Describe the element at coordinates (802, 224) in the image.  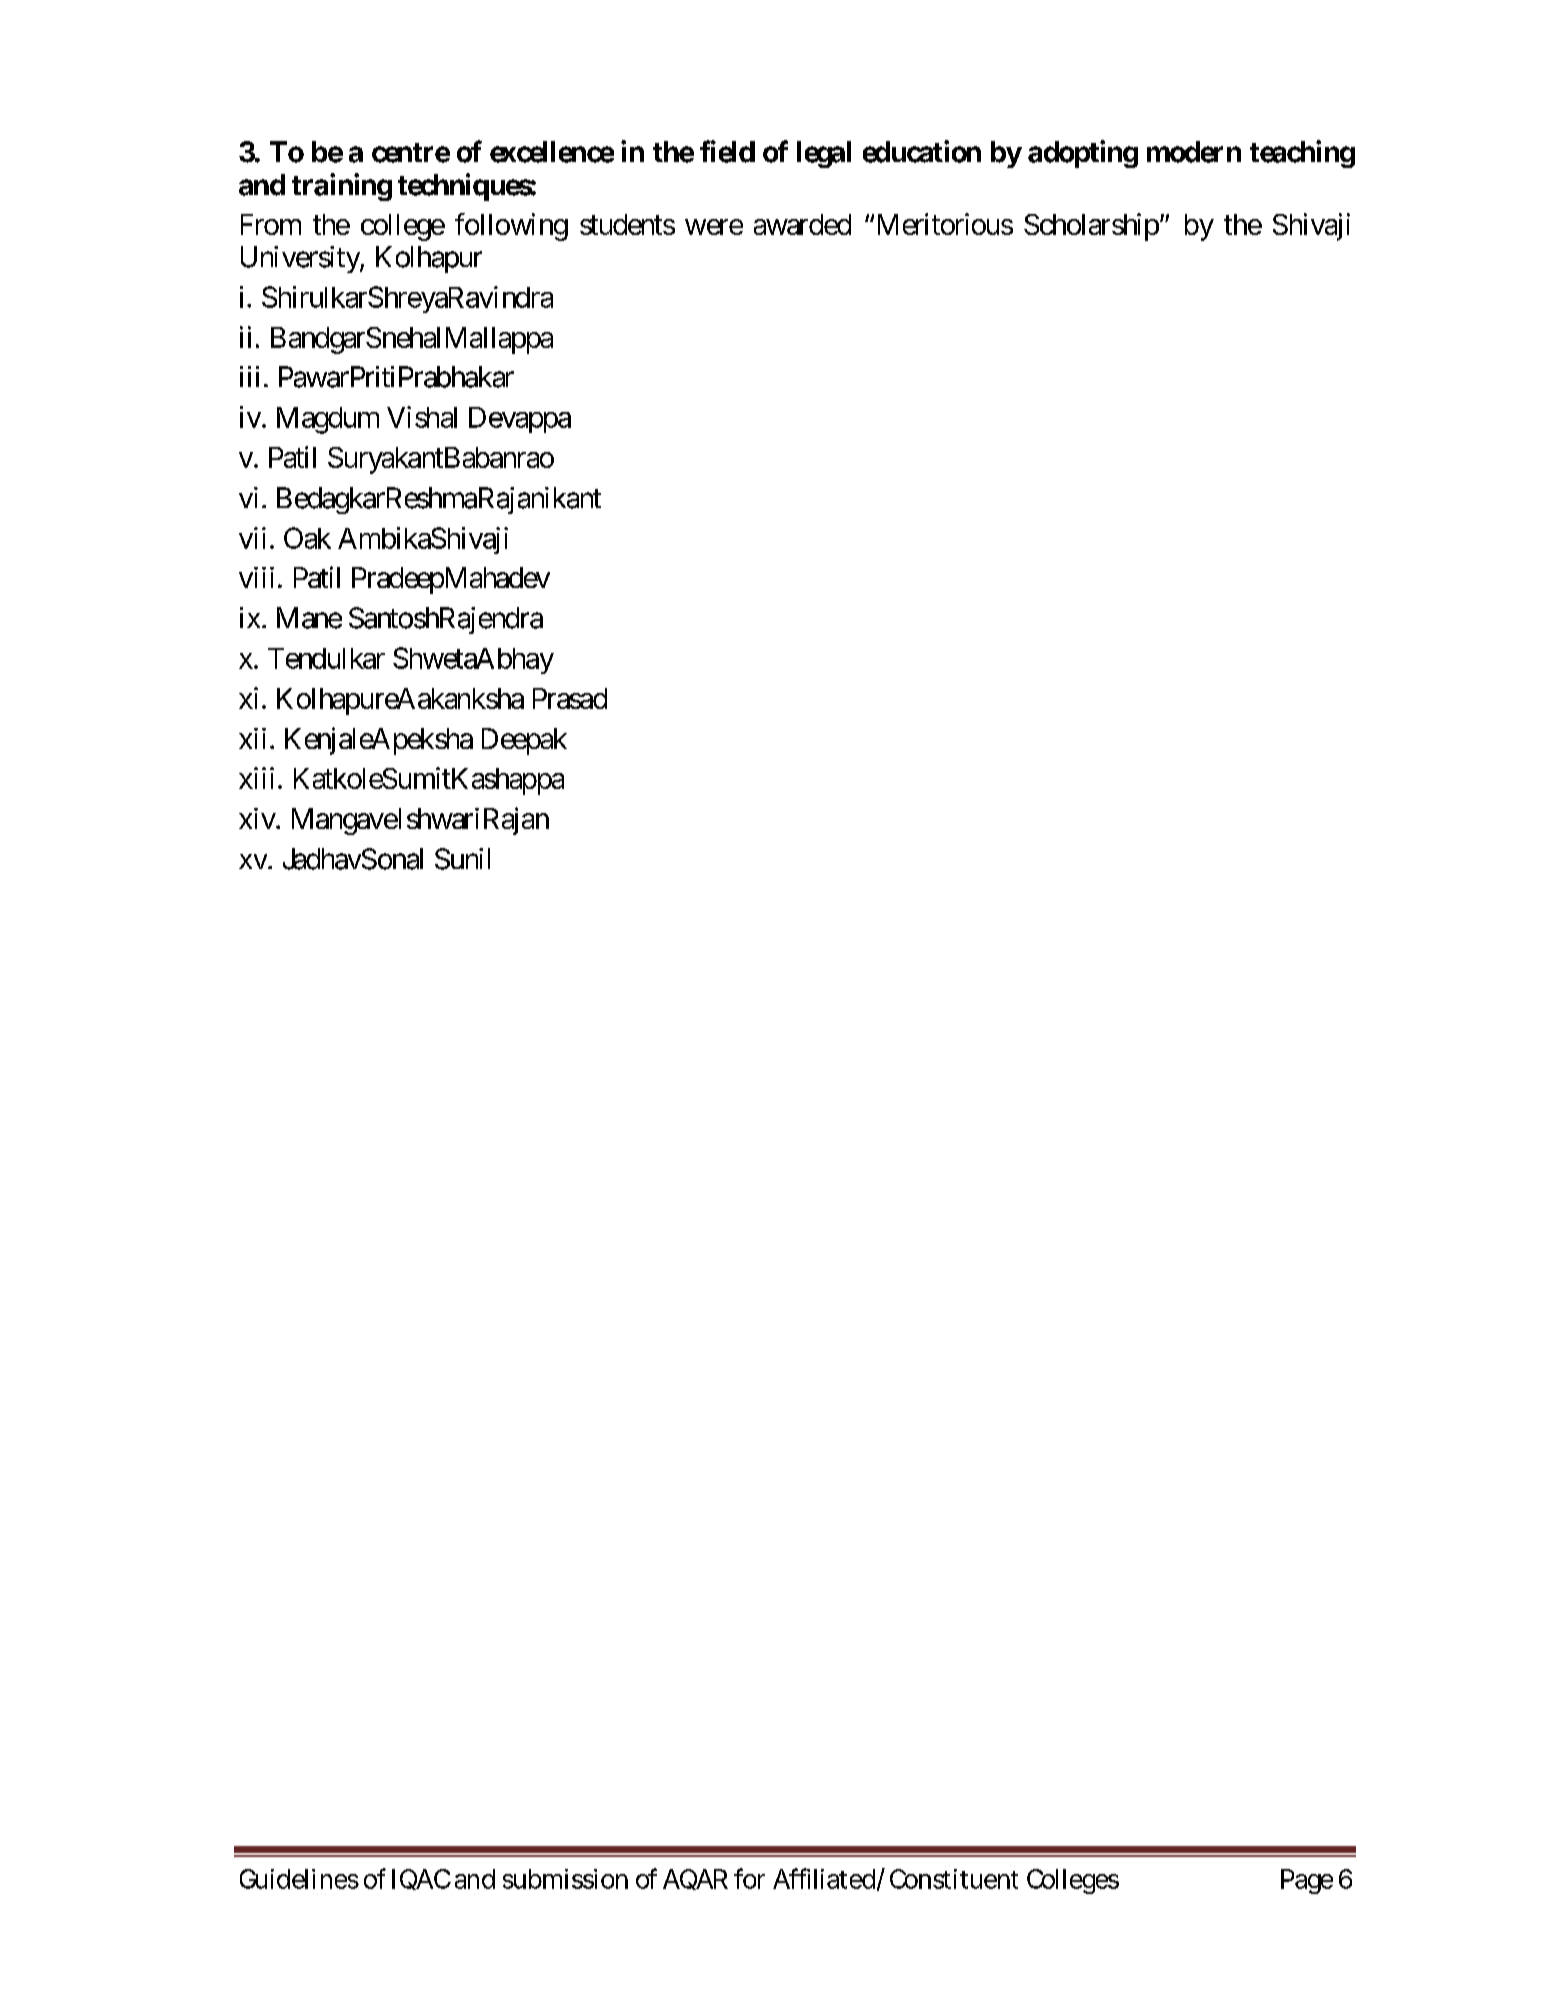
I see `awarded` at that location.
